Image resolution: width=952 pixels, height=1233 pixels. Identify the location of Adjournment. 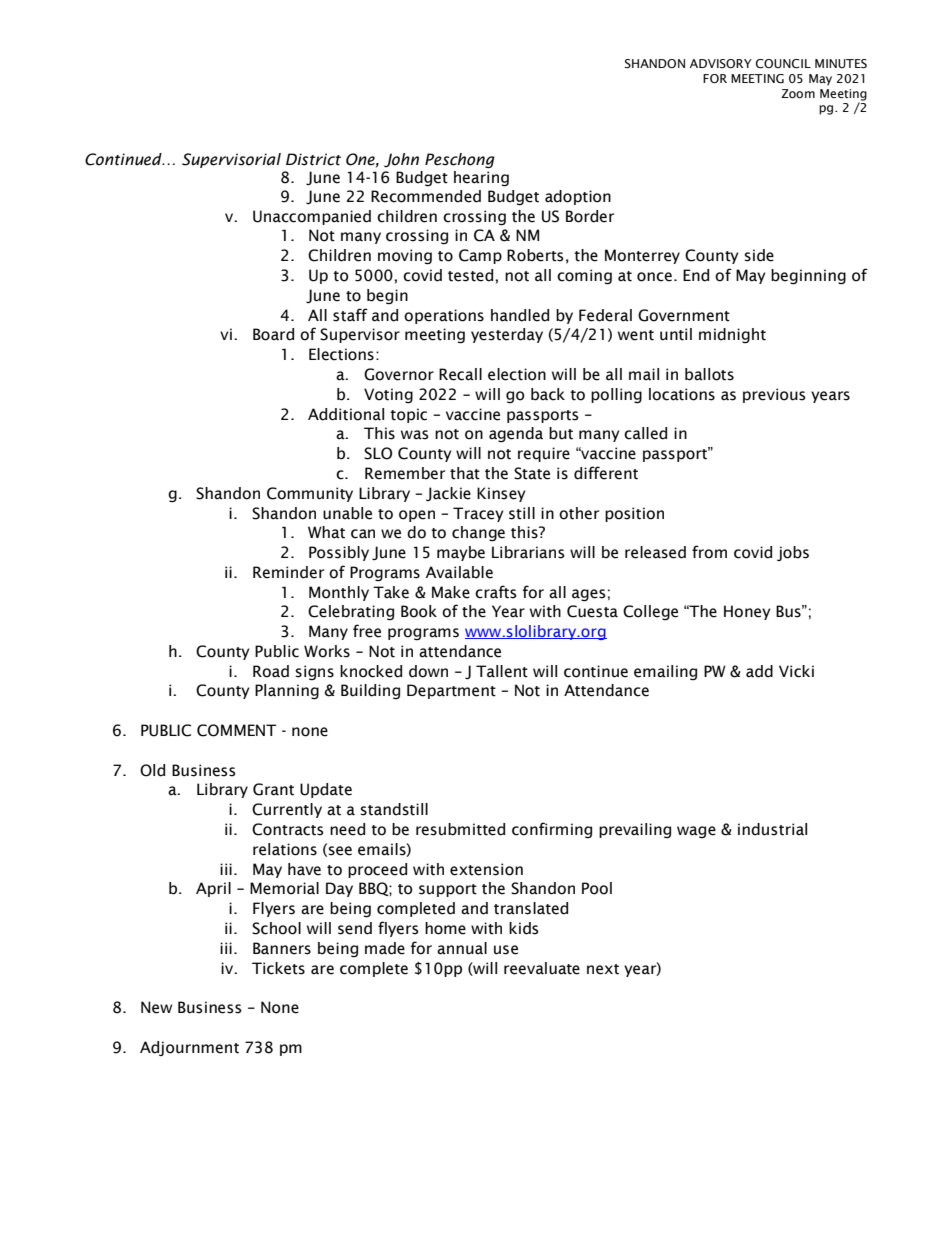
(189, 1048).
